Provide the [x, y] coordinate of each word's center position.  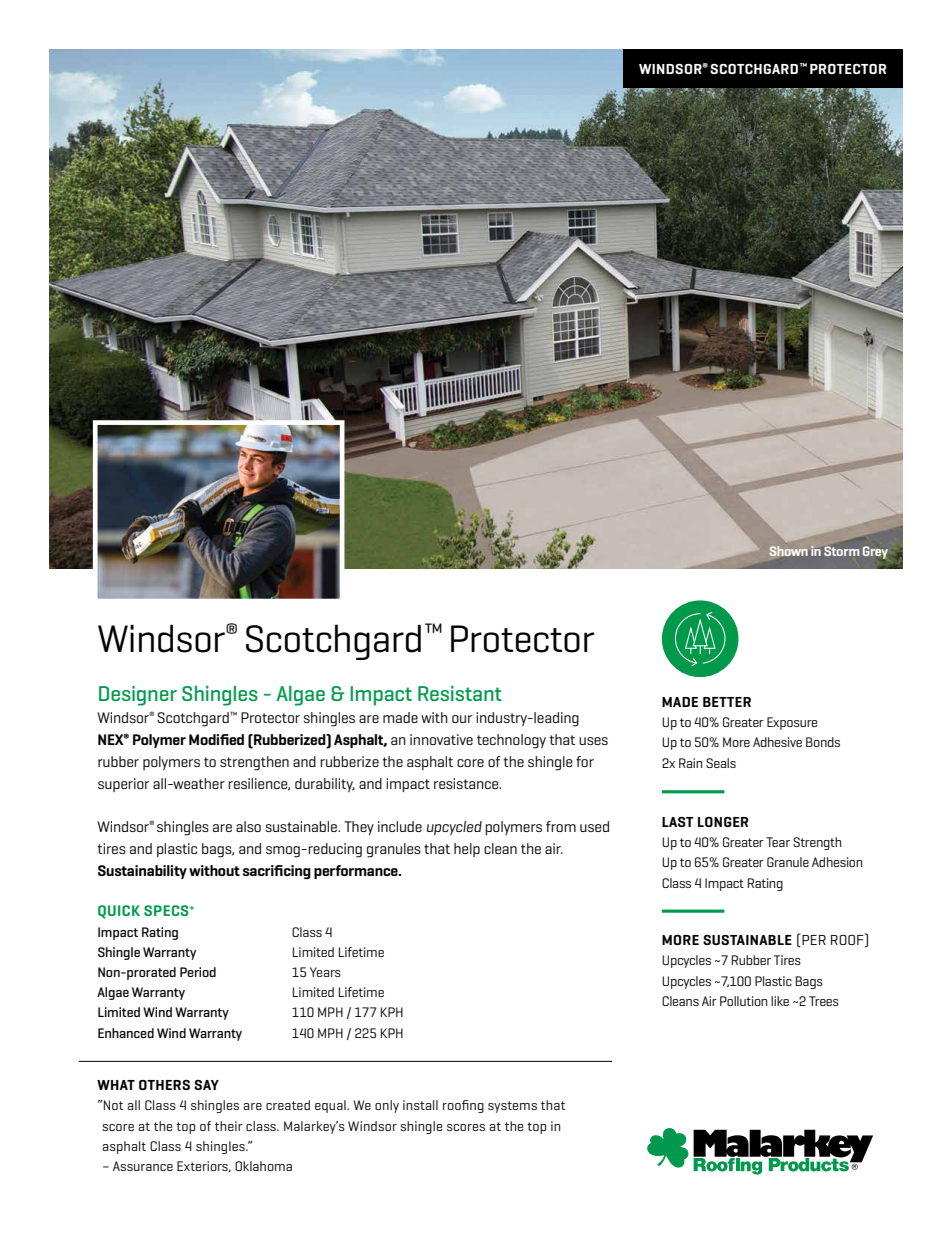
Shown [789, 551]
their [229, 1126]
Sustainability [142, 872]
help [467, 850]
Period [198, 972]
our [462, 719]
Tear [778, 842]
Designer [138, 696]
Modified [216, 739]
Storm [841, 551]
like [780, 1001]
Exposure [792, 723]
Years [325, 972]
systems [512, 1107]
